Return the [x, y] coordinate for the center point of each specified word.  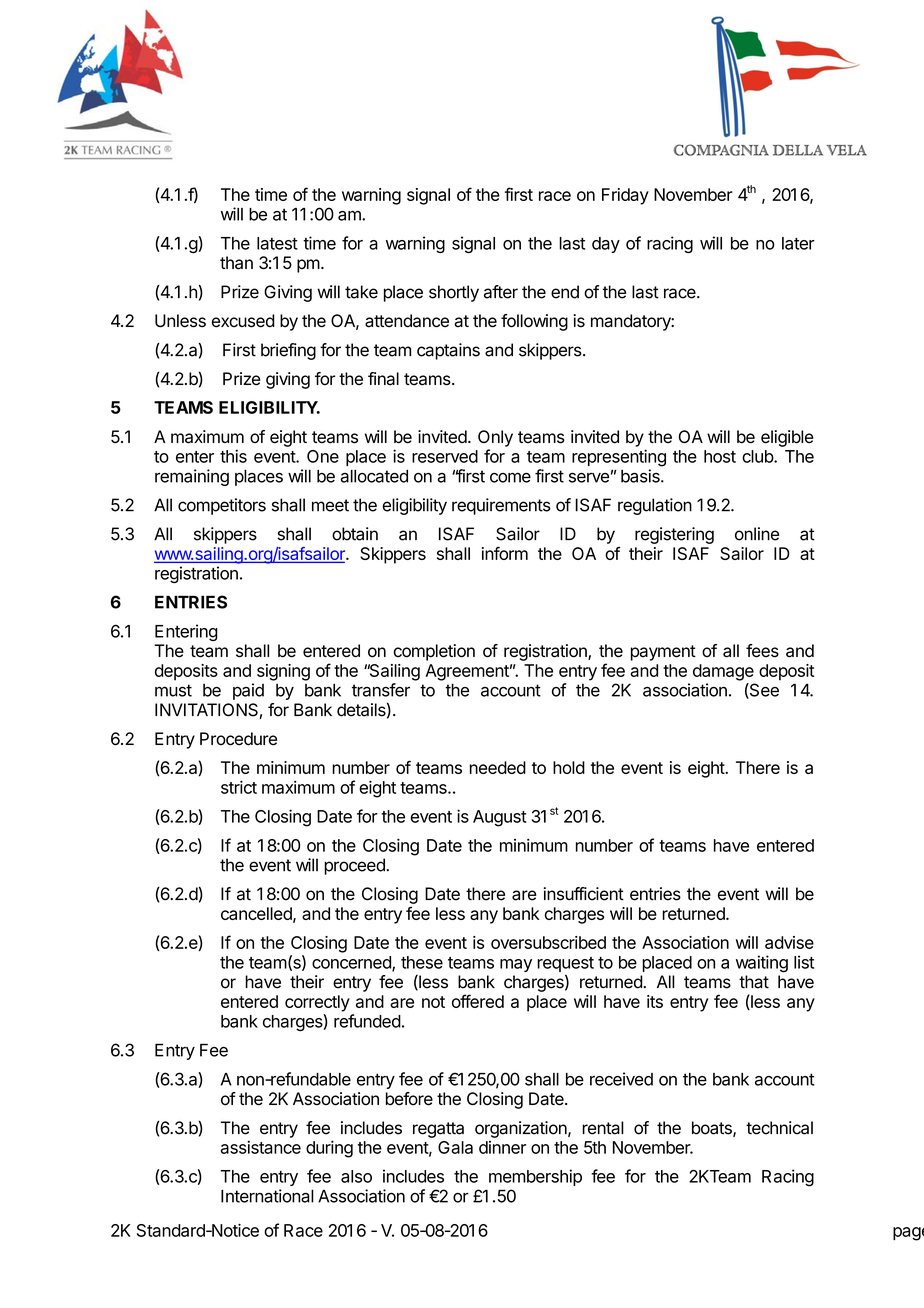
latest [277, 243]
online [757, 534]
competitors [222, 506]
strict [239, 787]
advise [789, 942]
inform [505, 553]
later [798, 243]
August [500, 818]
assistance [261, 1147]
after [501, 292]
